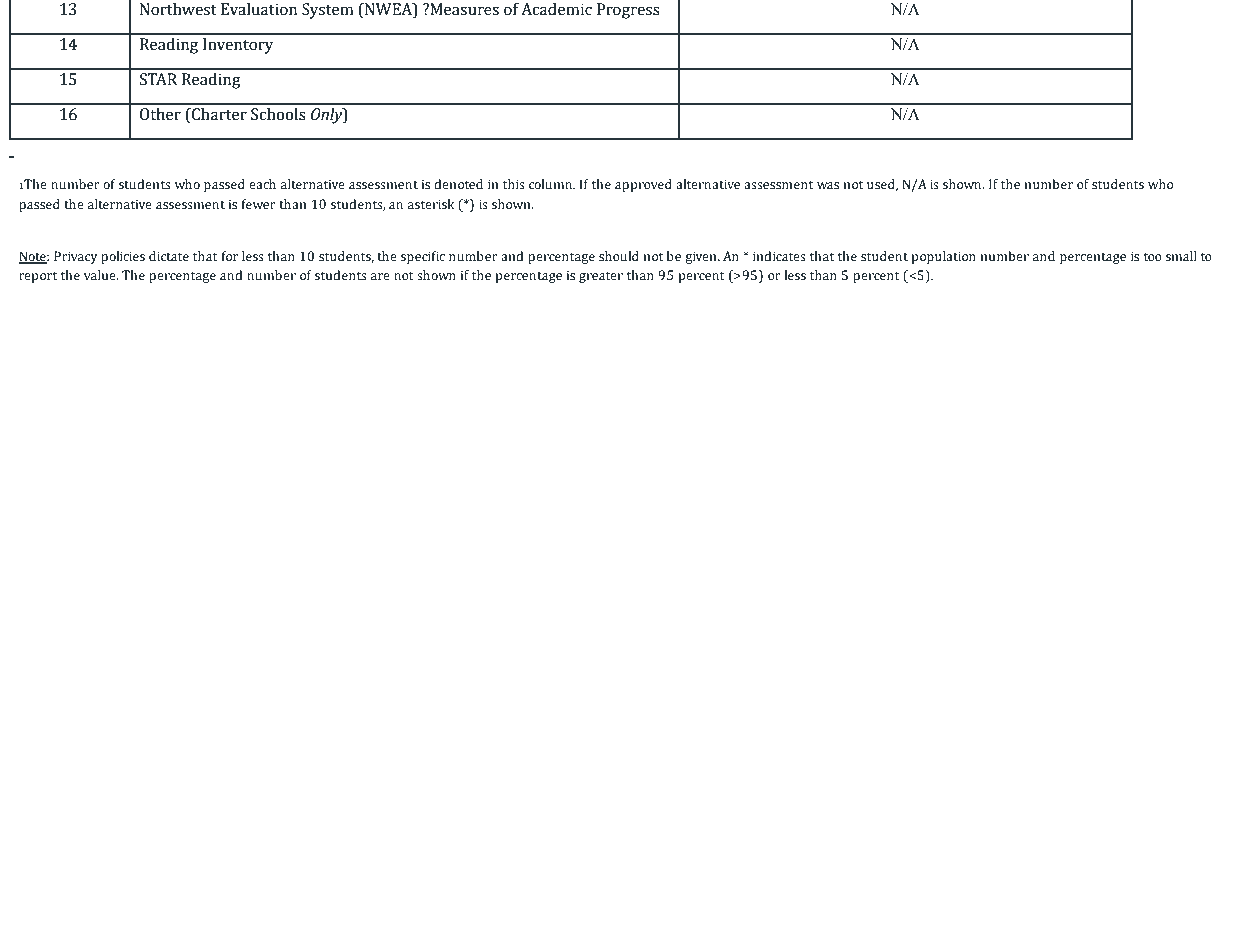 The image size is (1233, 952). What do you see at coordinates (943, 257) in the screenshot?
I see `population` at bounding box center [943, 257].
